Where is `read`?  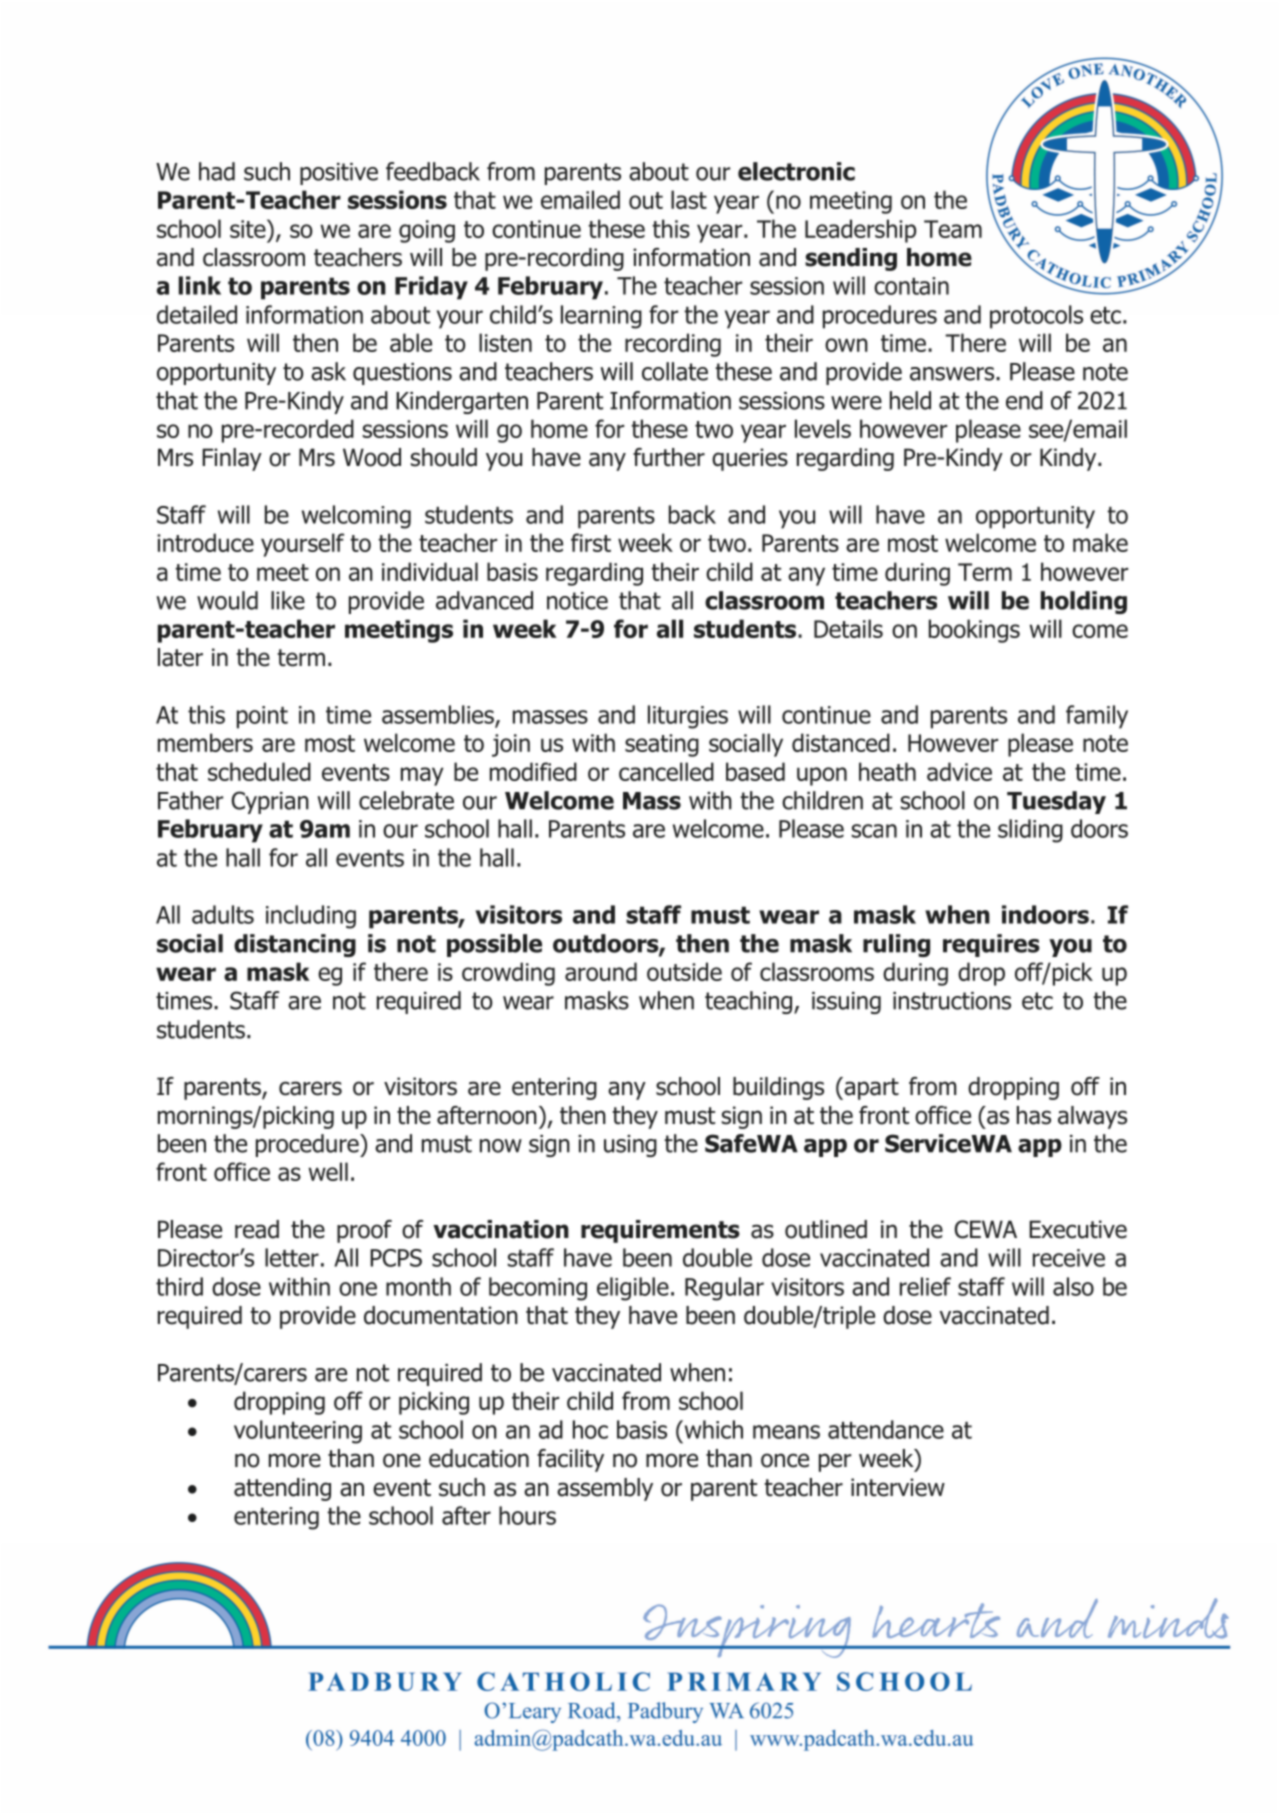
read is located at coordinates (257, 1229).
